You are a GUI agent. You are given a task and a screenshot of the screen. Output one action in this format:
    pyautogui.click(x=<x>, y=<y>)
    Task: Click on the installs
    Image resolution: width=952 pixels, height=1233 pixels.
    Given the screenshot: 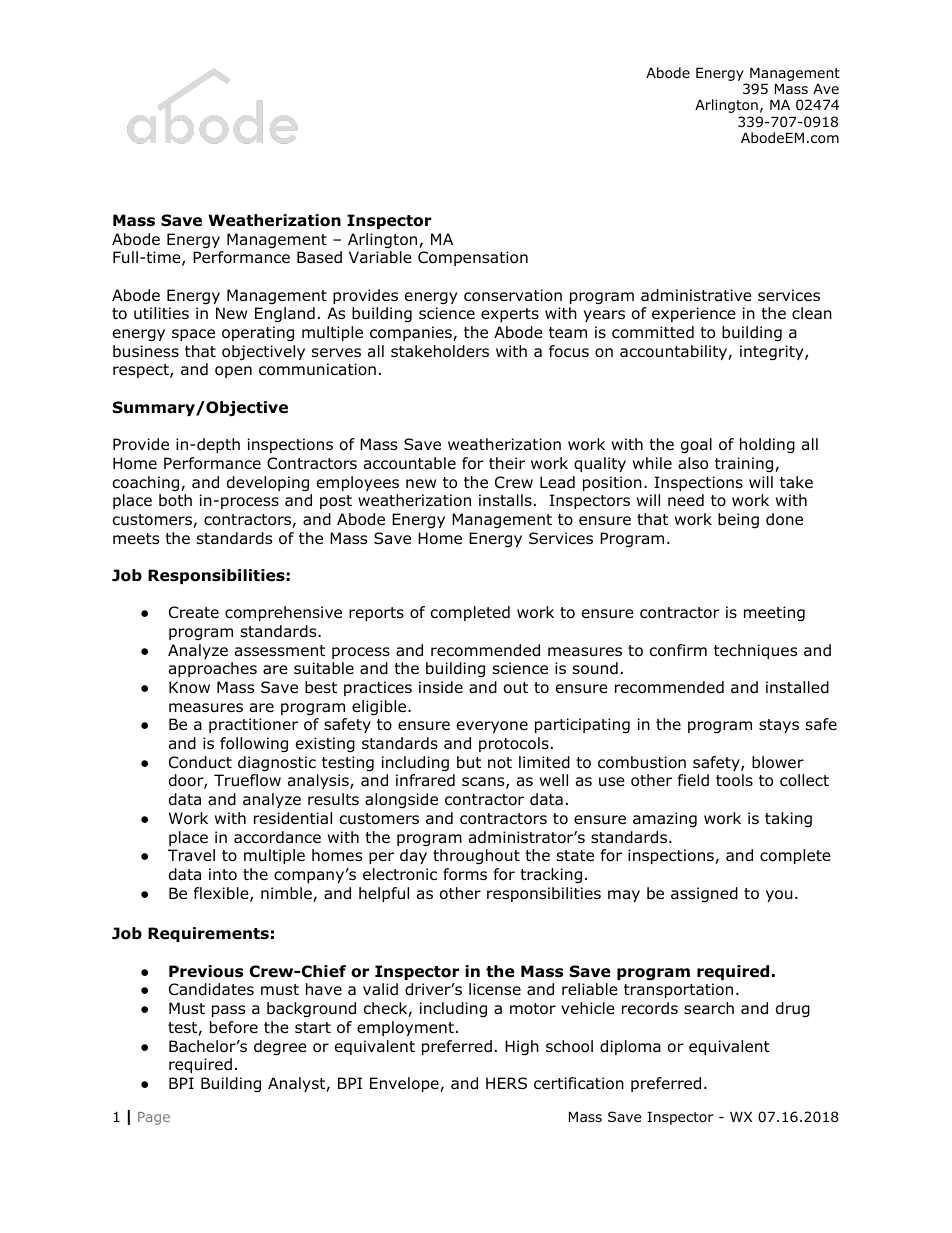 What is the action you would take?
    pyautogui.click(x=505, y=500)
